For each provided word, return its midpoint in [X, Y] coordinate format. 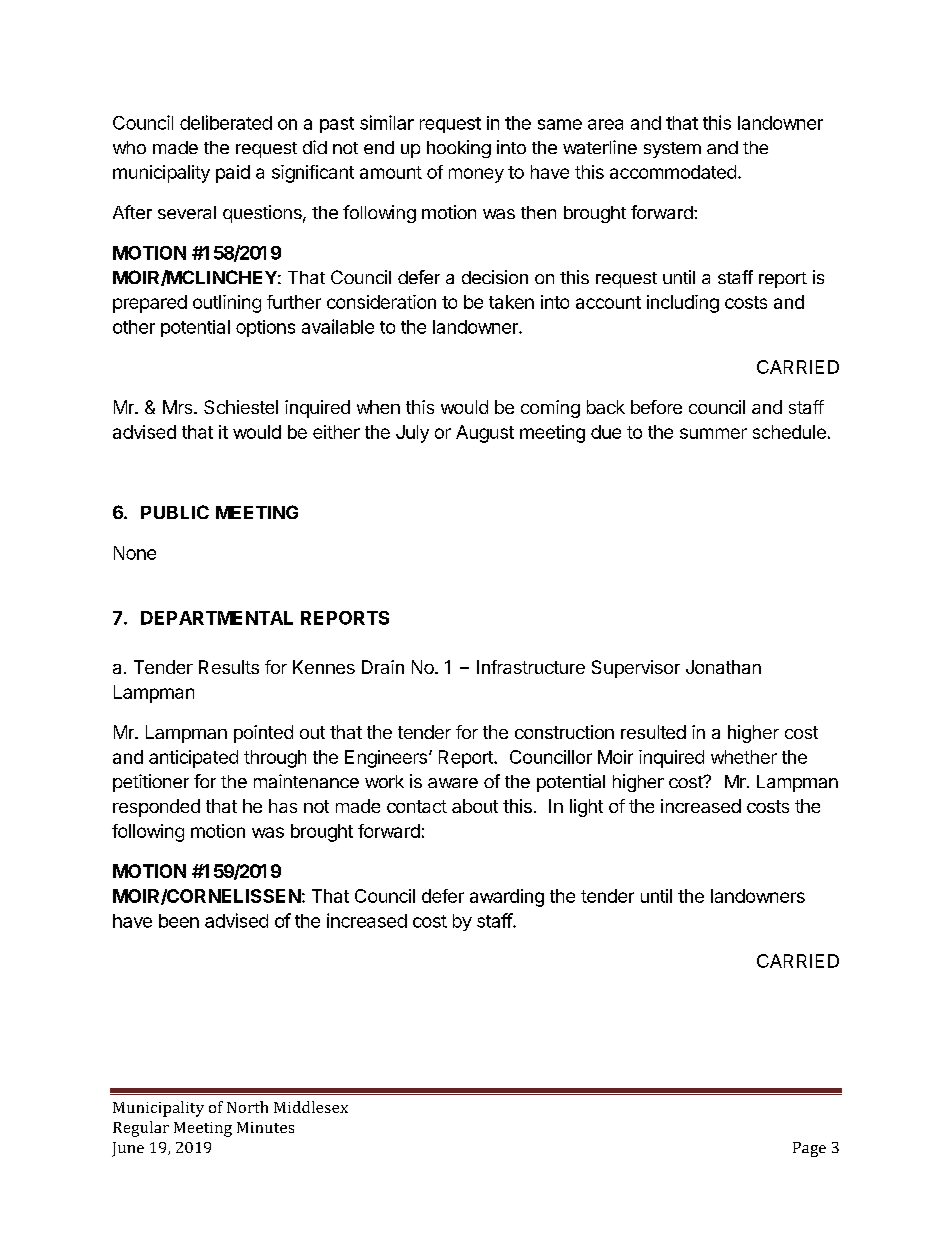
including [683, 304]
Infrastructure [531, 667]
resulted [653, 732]
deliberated [226, 122]
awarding [507, 898]
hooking [459, 149]
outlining [227, 304]
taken [511, 302]
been [179, 921]
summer [713, 433]
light [586, 808]
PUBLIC [175, 512]
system [672, 150]
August [485, 434]
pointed [263, 734]
